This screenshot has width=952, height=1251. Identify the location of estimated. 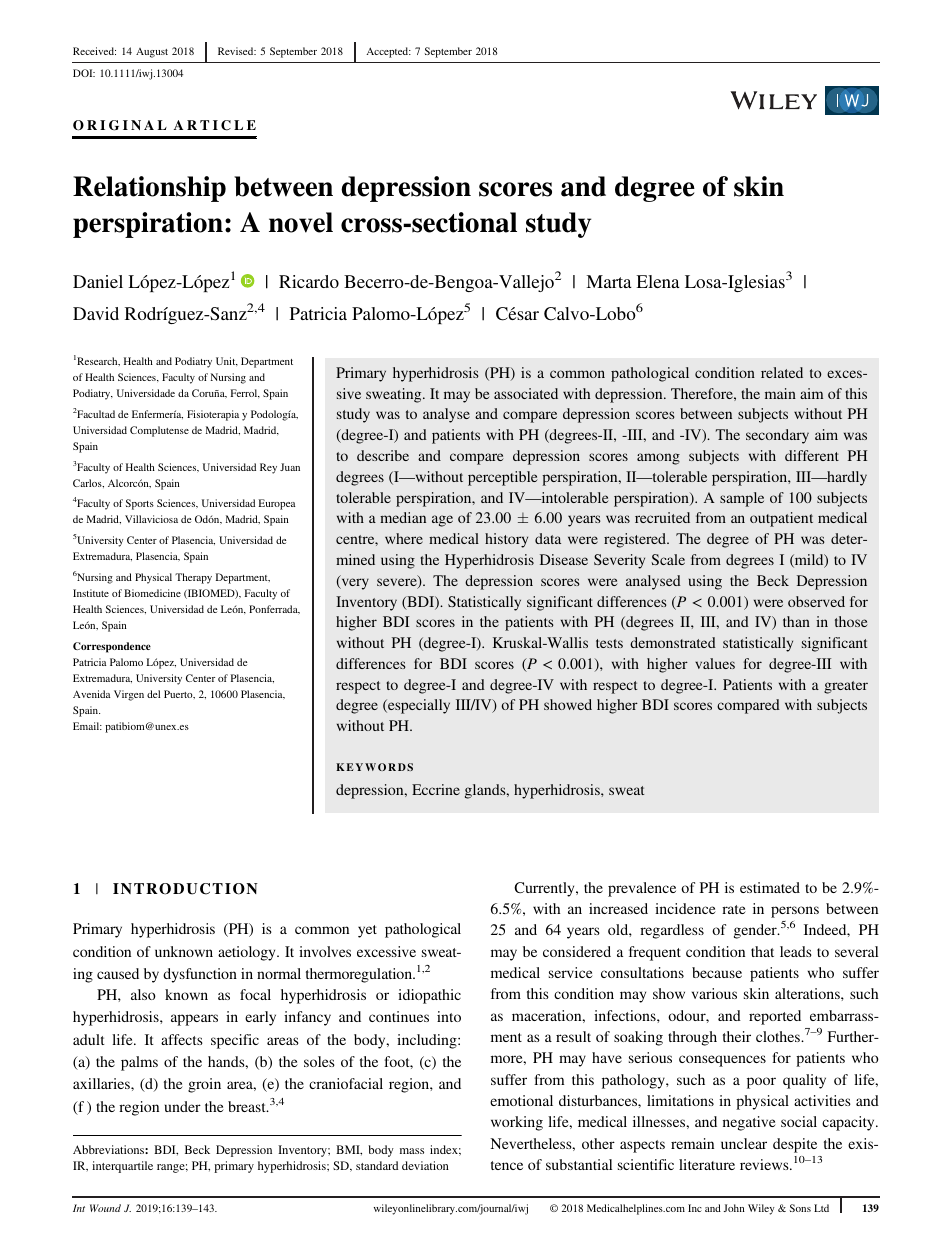
(770, 887).
